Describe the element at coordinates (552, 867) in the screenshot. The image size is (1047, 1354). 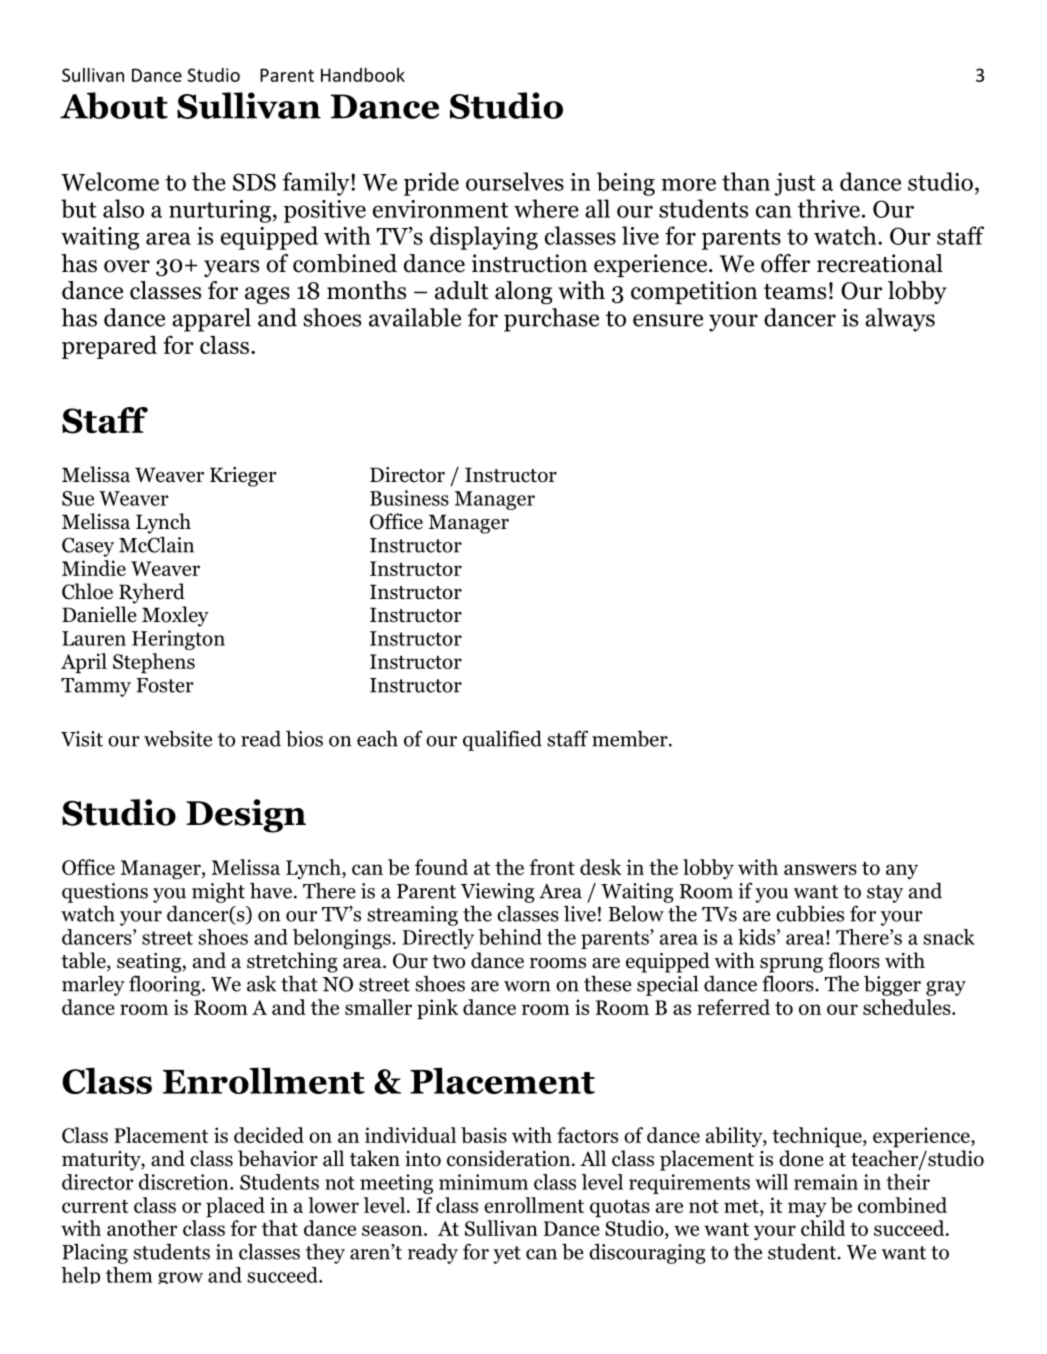
I see `front` at that location.
